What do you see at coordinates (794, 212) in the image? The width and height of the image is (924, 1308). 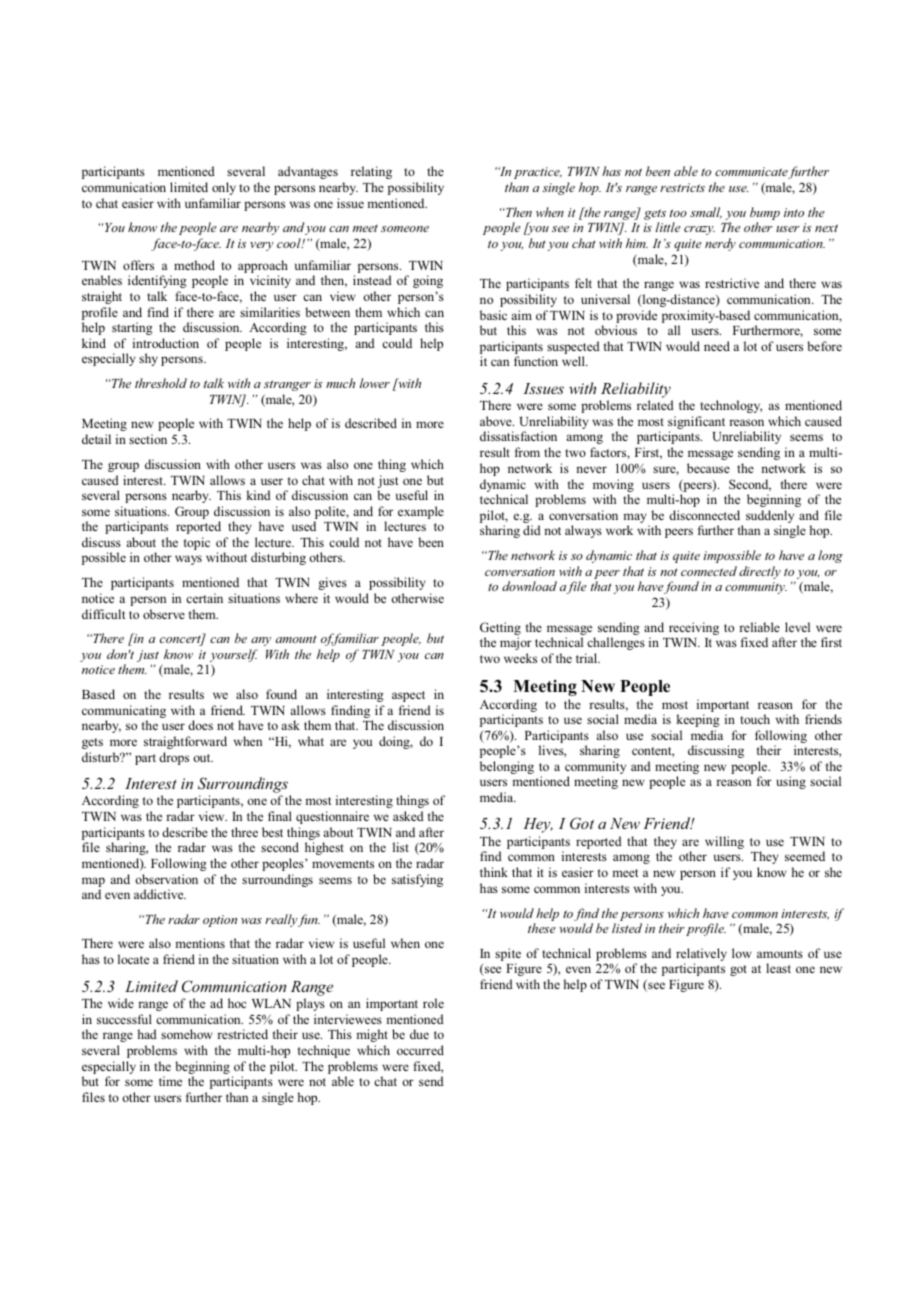 I see `into` at bounding box center [794, 212].
